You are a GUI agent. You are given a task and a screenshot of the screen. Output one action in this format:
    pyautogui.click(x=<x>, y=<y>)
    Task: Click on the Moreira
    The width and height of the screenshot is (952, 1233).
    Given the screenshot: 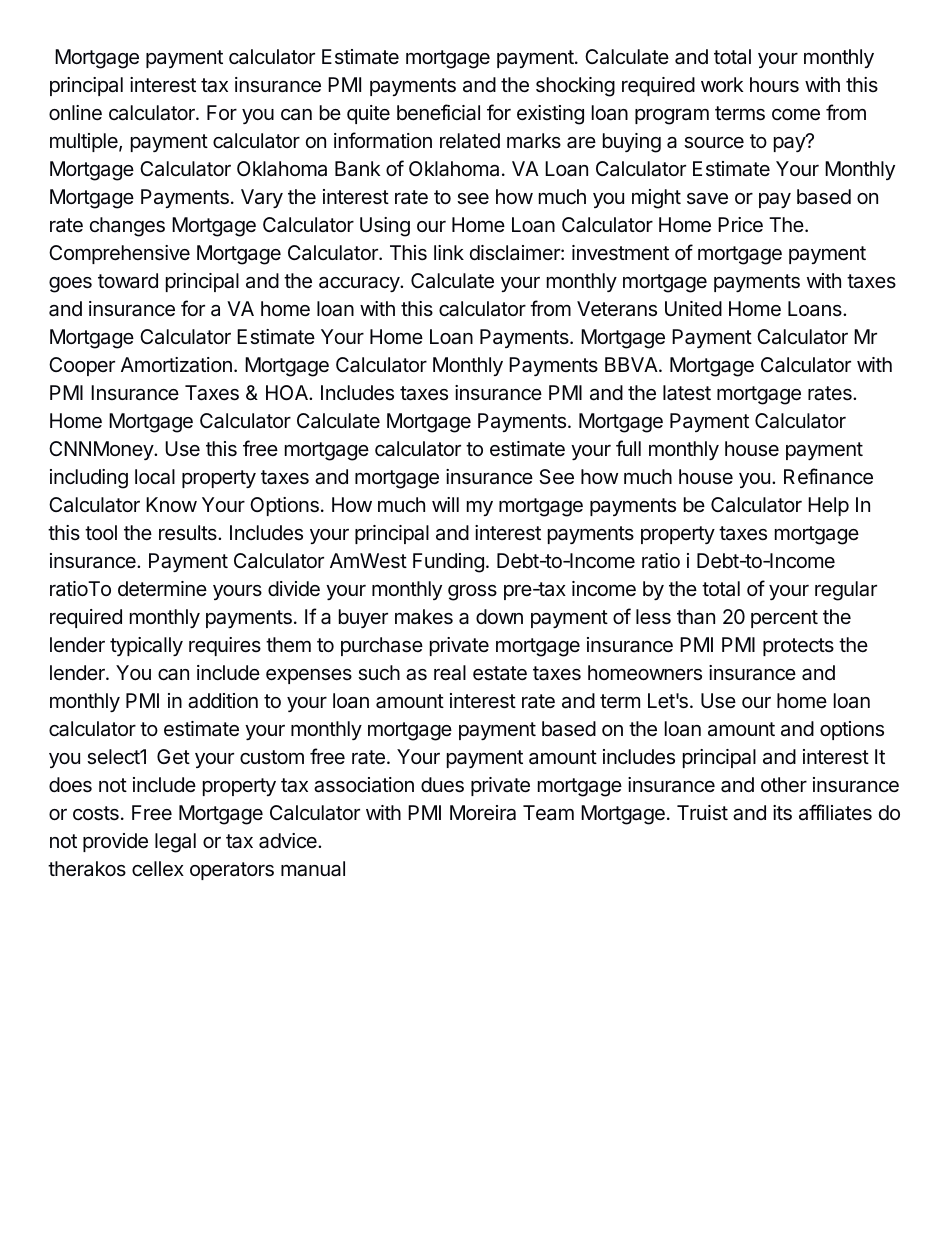 What is the action you would take?
    pyautogui.click(x=483, y=813)
